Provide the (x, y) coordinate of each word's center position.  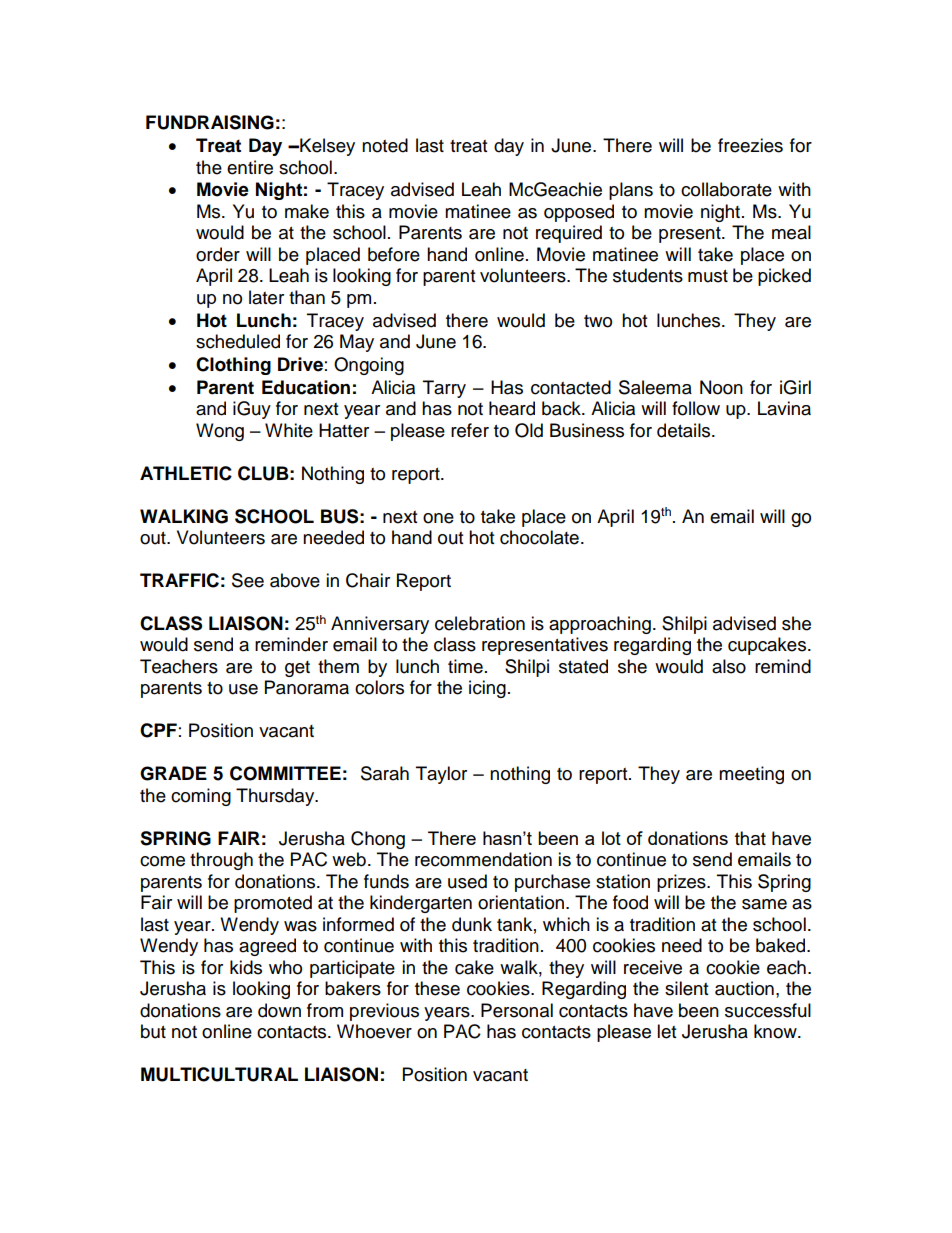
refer (470, 430)
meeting (751, 775)
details (685, 430)
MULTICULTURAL (219, 1074)
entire (250, 167)
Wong (220, 432)
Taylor (441, 775)
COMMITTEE (285, 773)
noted (385, 145)
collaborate (726, 189)
